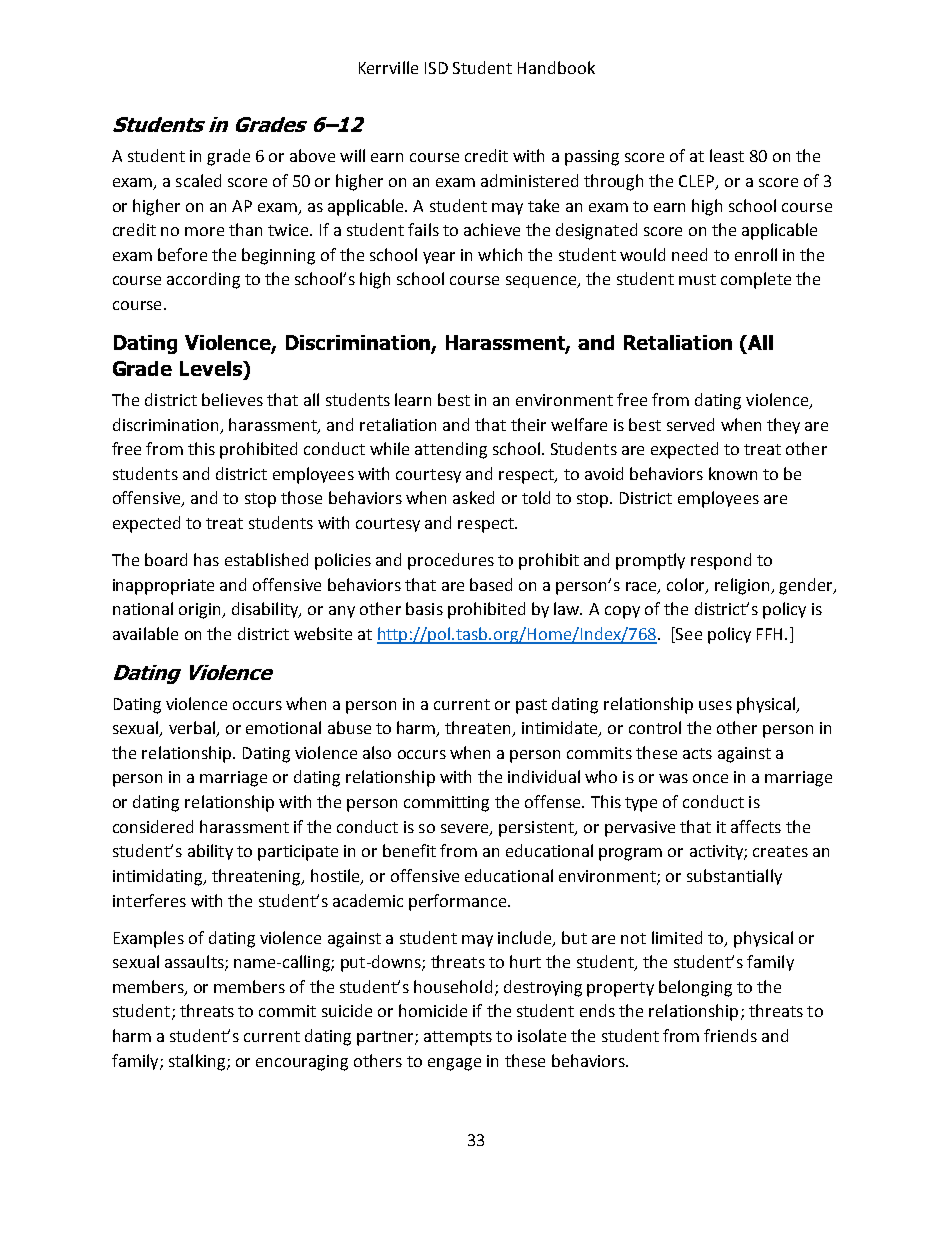  Describe the element at coordinates (727, 155) in the screenshot. I see `least` at that location.
